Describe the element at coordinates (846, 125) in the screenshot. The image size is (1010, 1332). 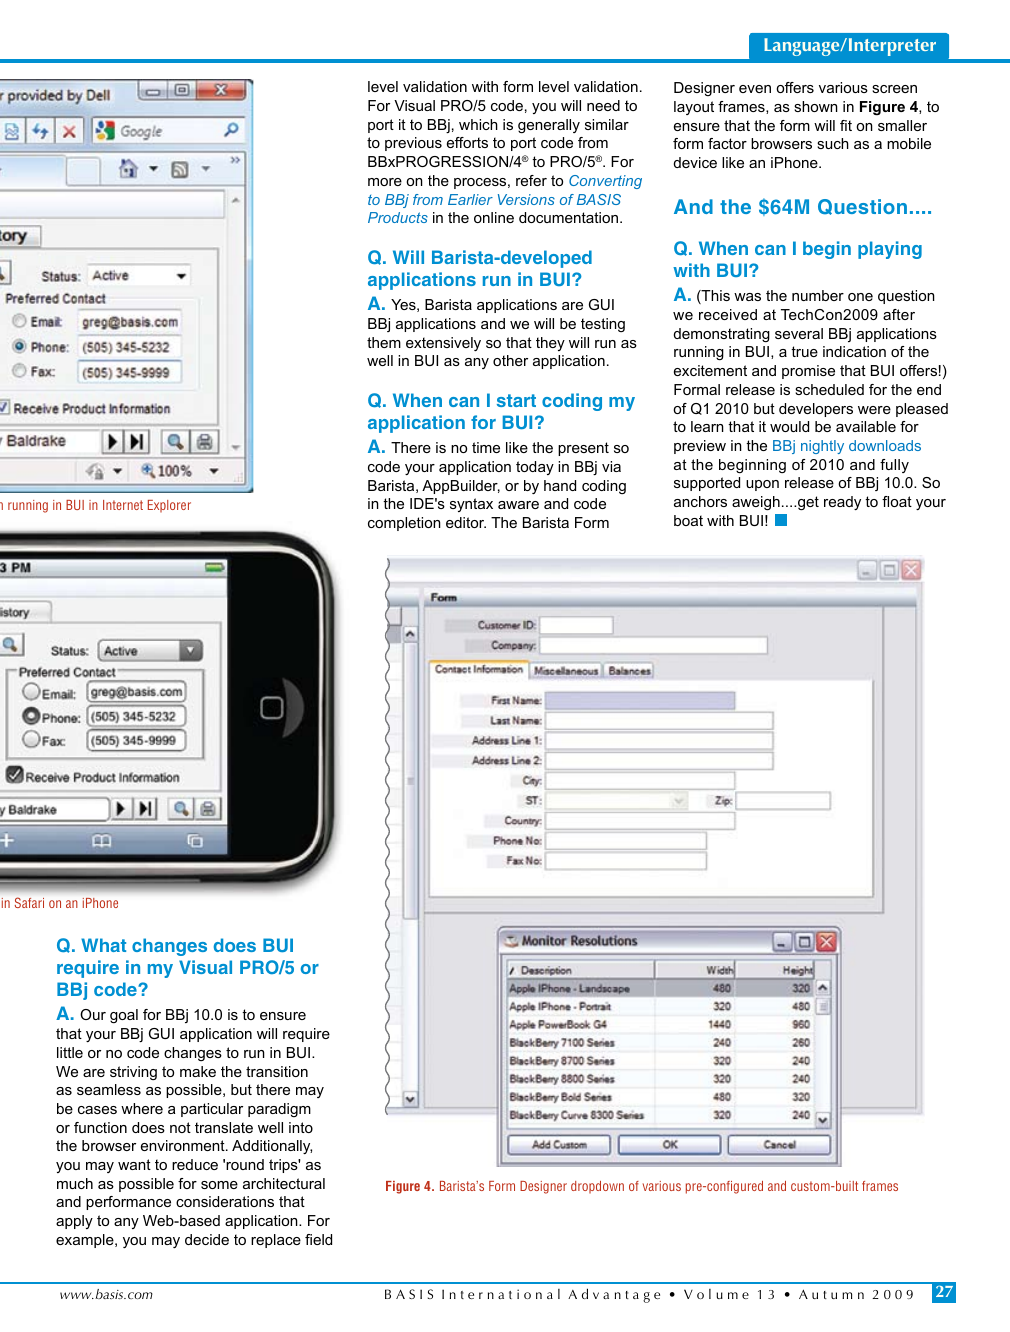
I see `fit` at that location.
